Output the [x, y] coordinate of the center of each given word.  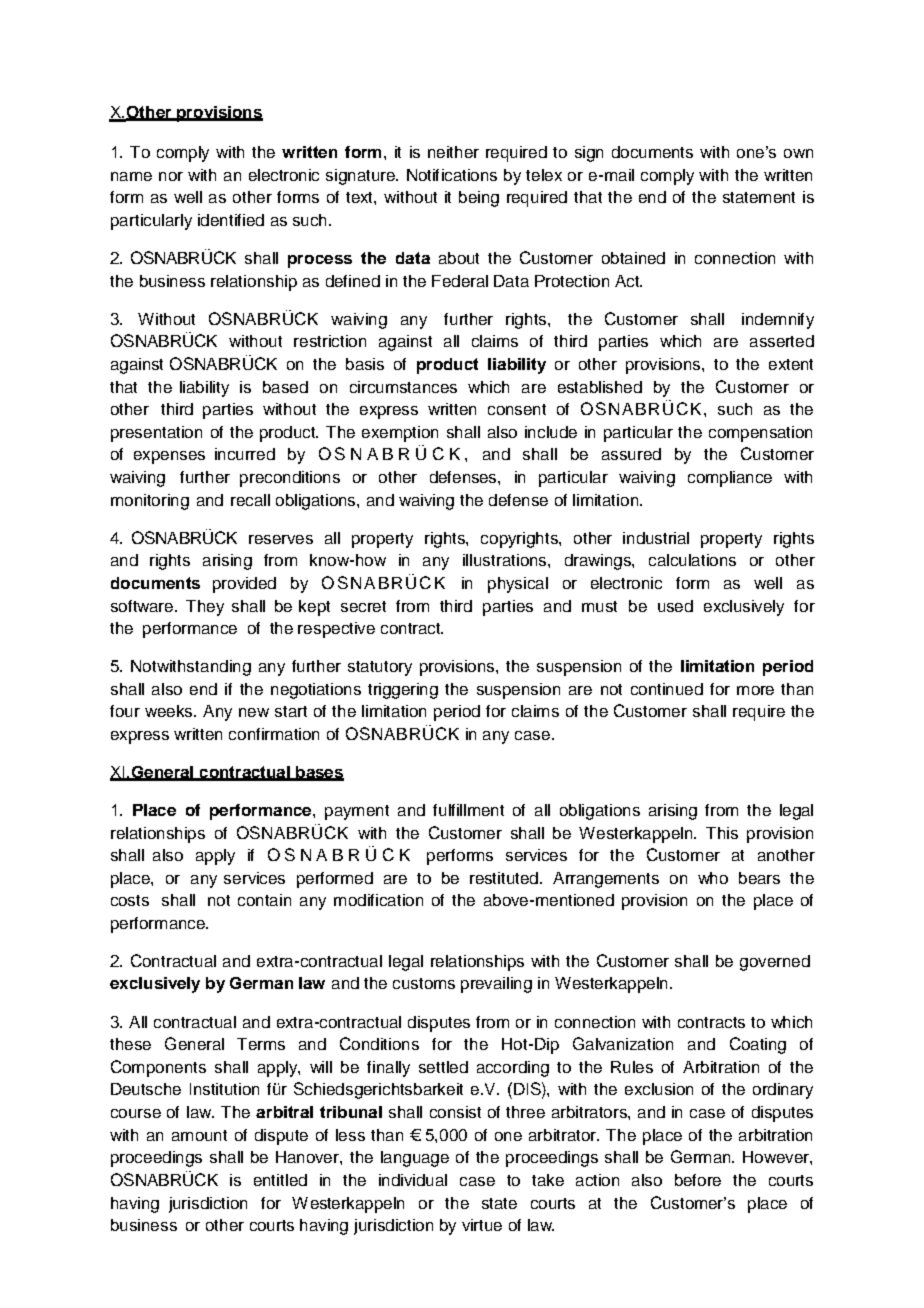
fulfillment [468, 810]
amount [199, 1135]
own [798, 153]
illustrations [506, 560]
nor [171, 176]
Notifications [452, 175]
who [713, 878]
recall [250, 500]
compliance [730, 479]
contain [264, 900]
